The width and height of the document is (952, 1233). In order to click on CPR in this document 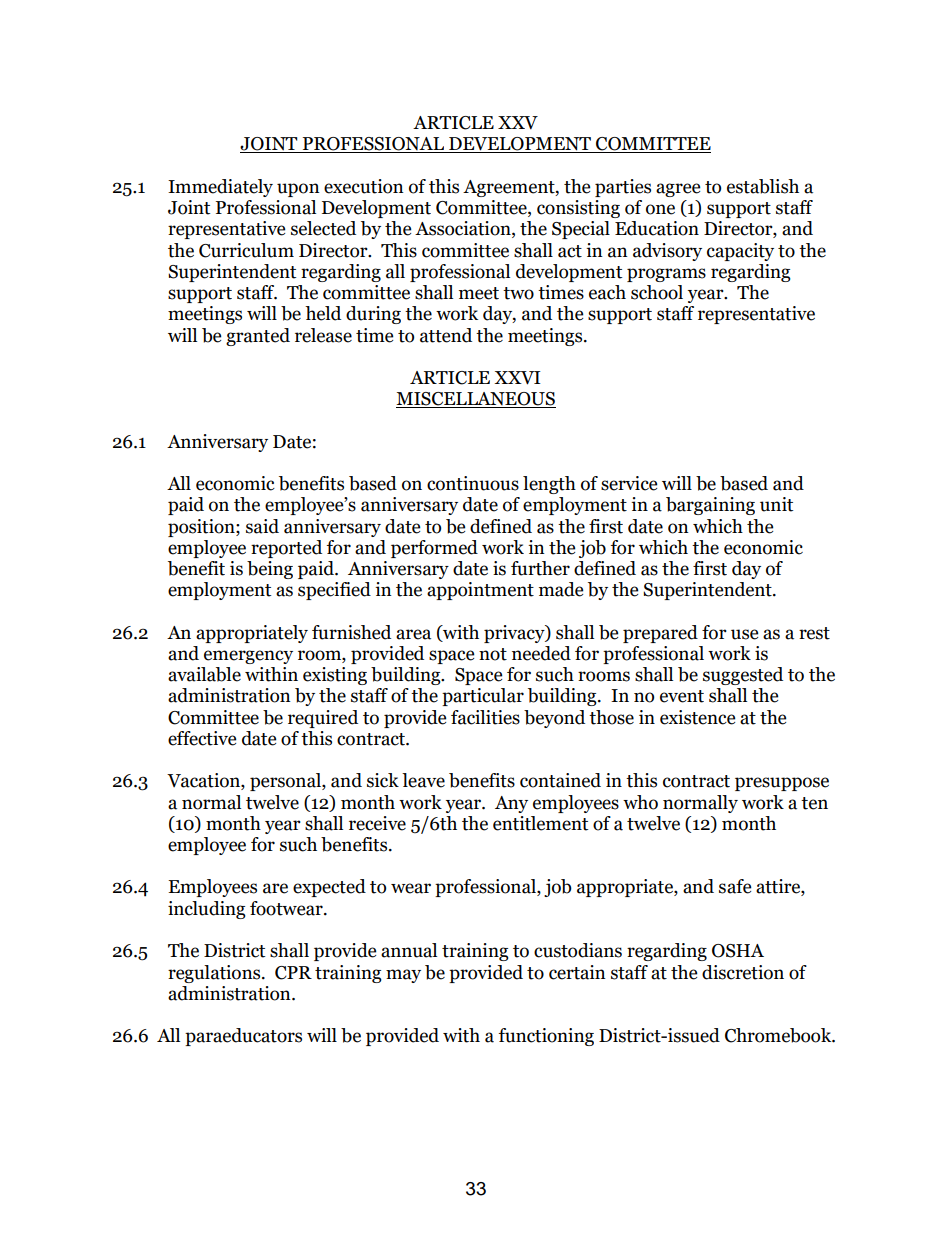, I will do `click(293, 973)`.
